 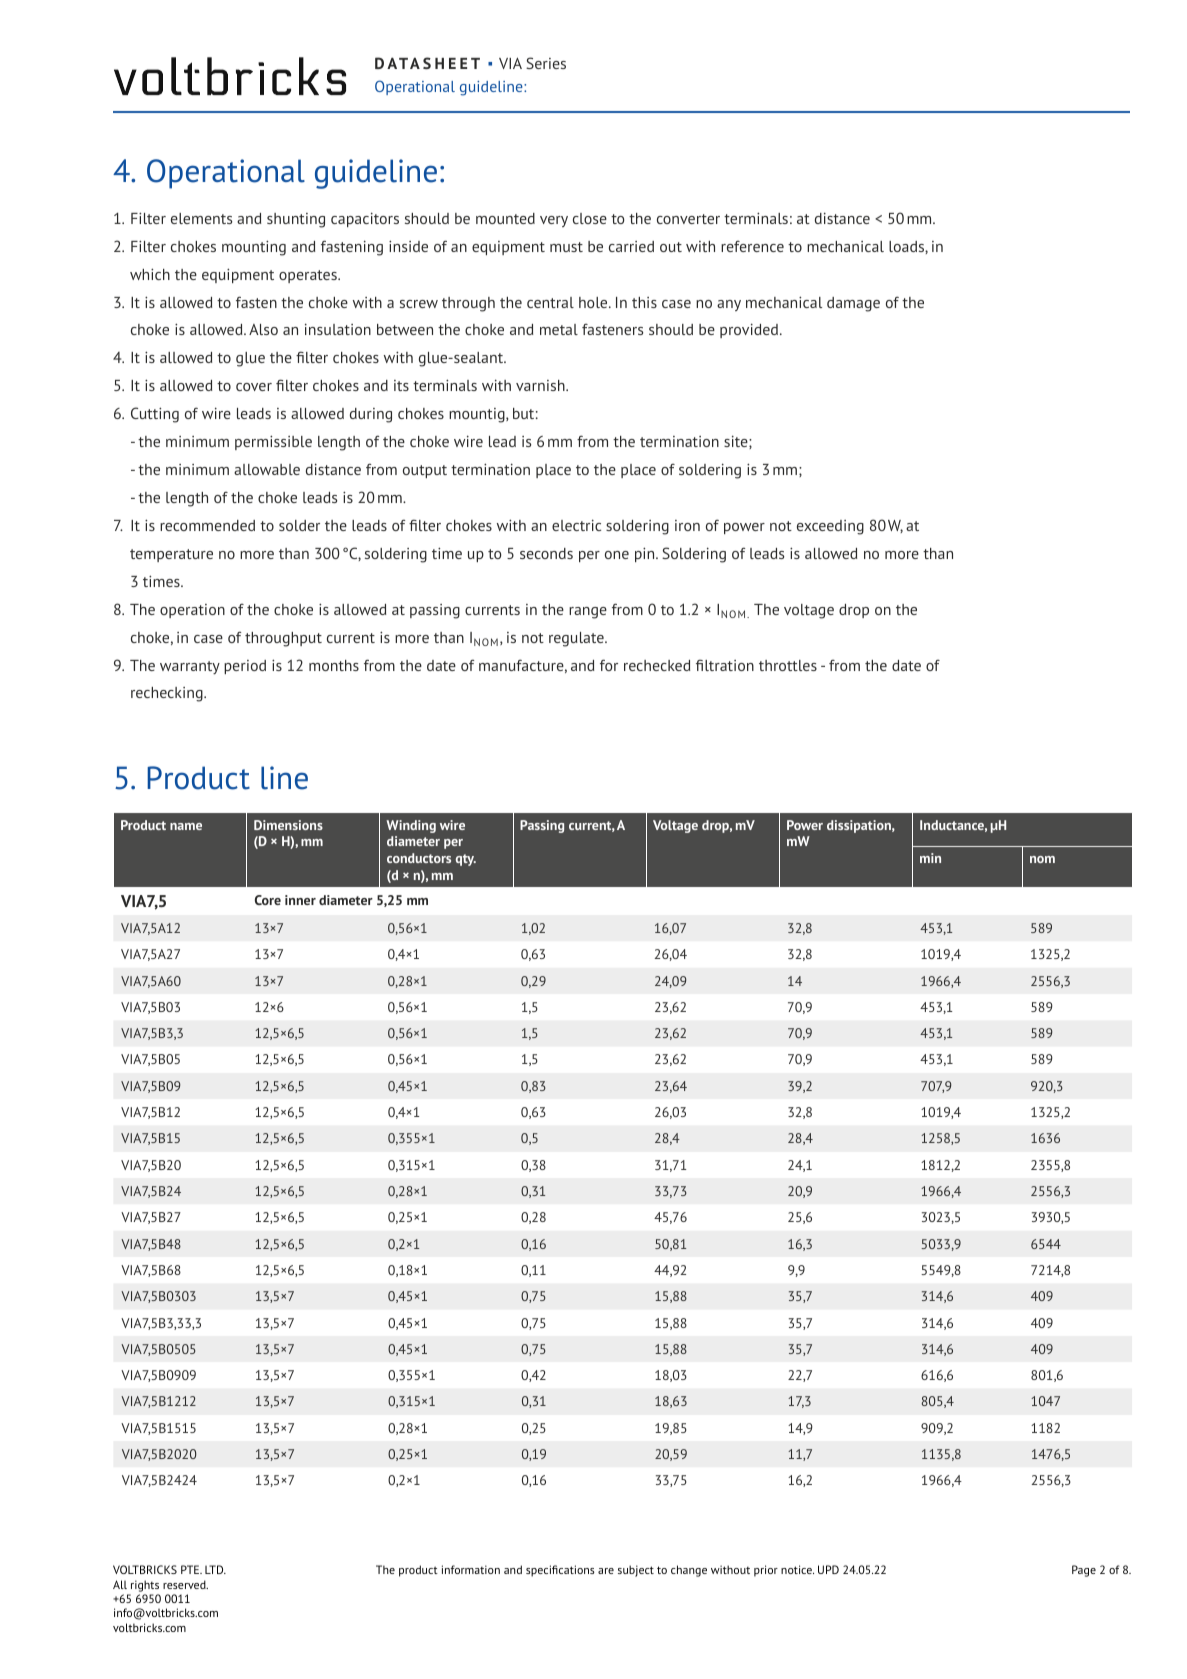 I want to click on qty, so click(x=466, y=860).
